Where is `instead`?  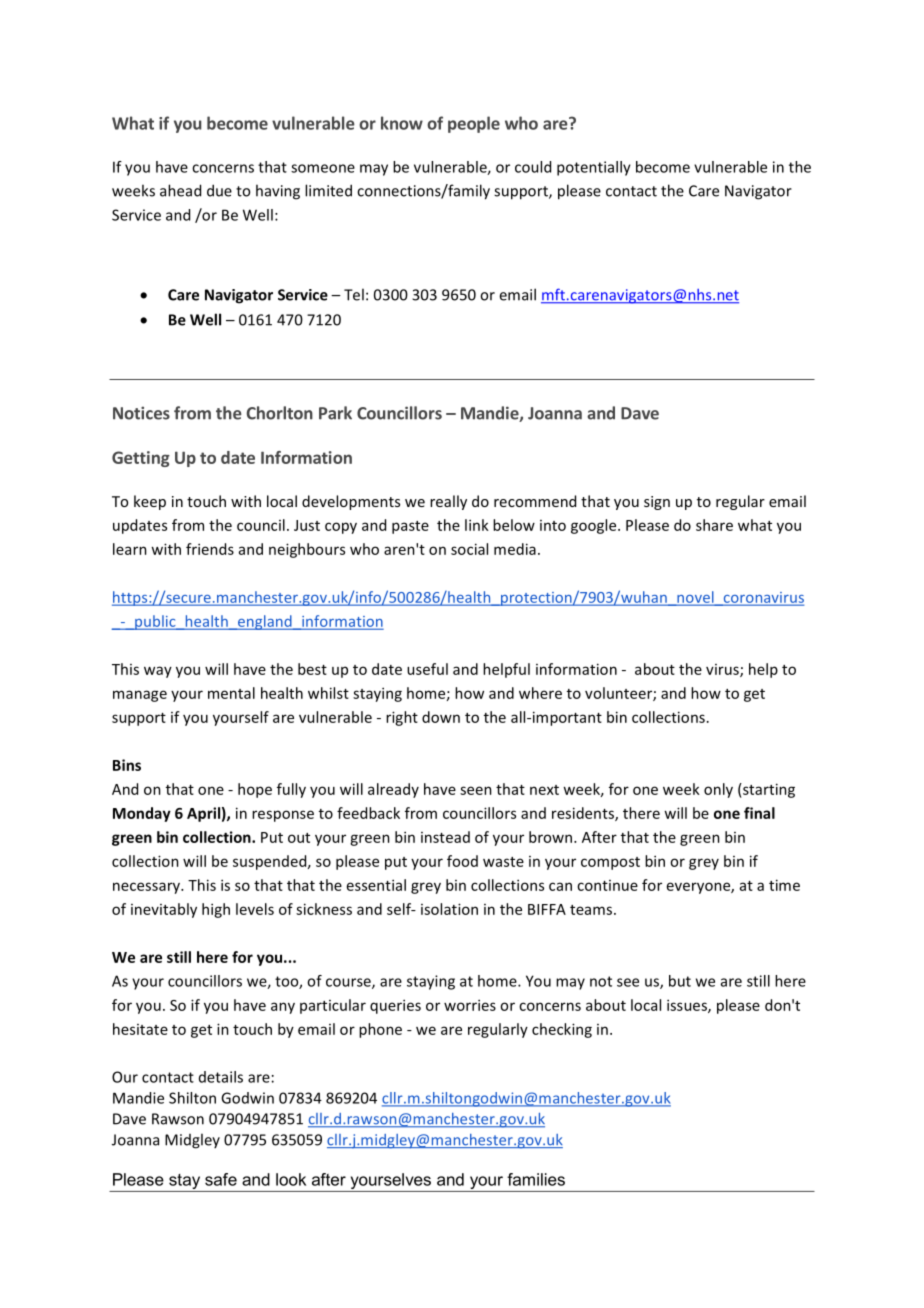
instead is located at coordinates (445, 837).
